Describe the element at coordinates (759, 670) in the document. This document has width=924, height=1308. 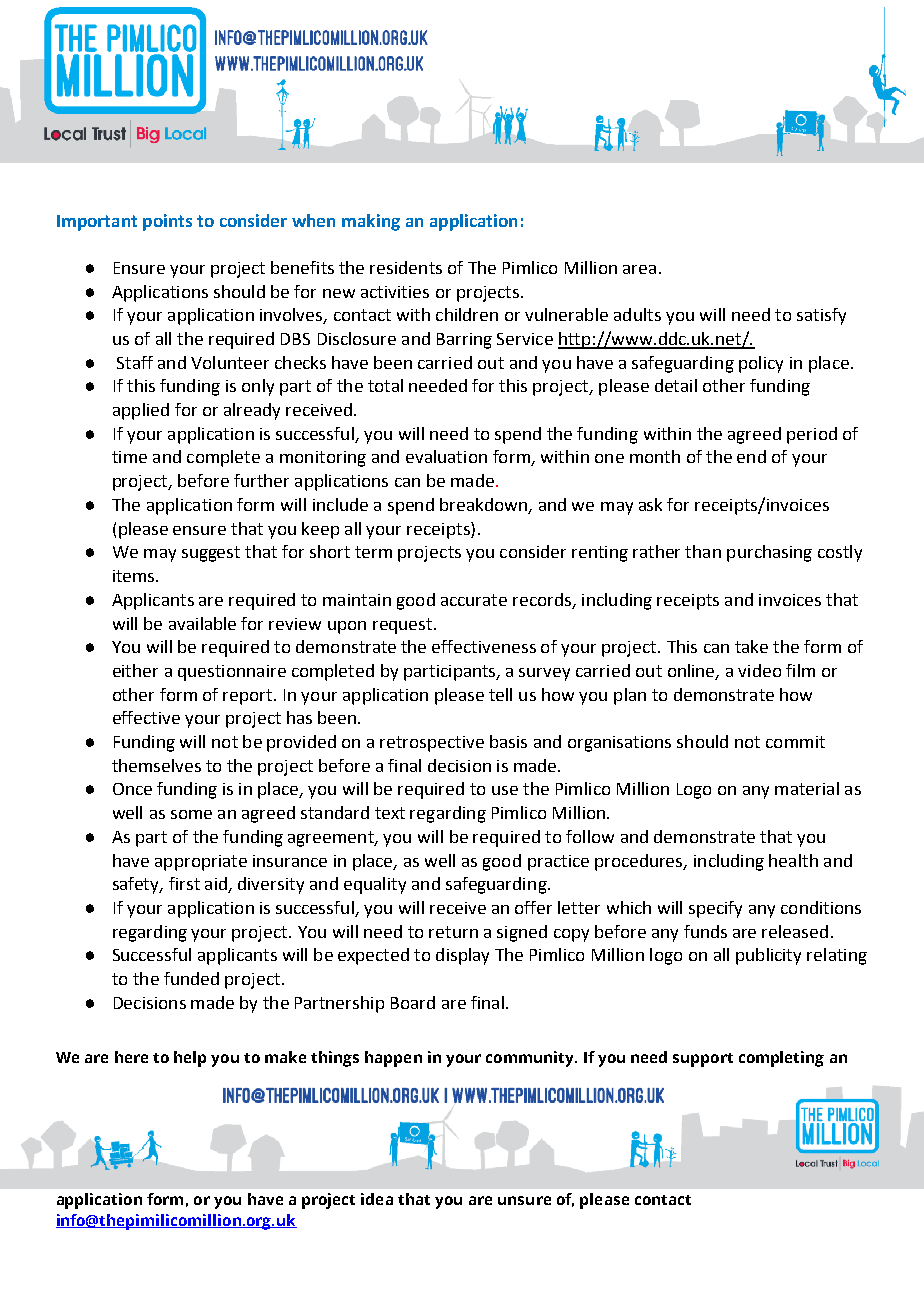
I see `video` at that location.
